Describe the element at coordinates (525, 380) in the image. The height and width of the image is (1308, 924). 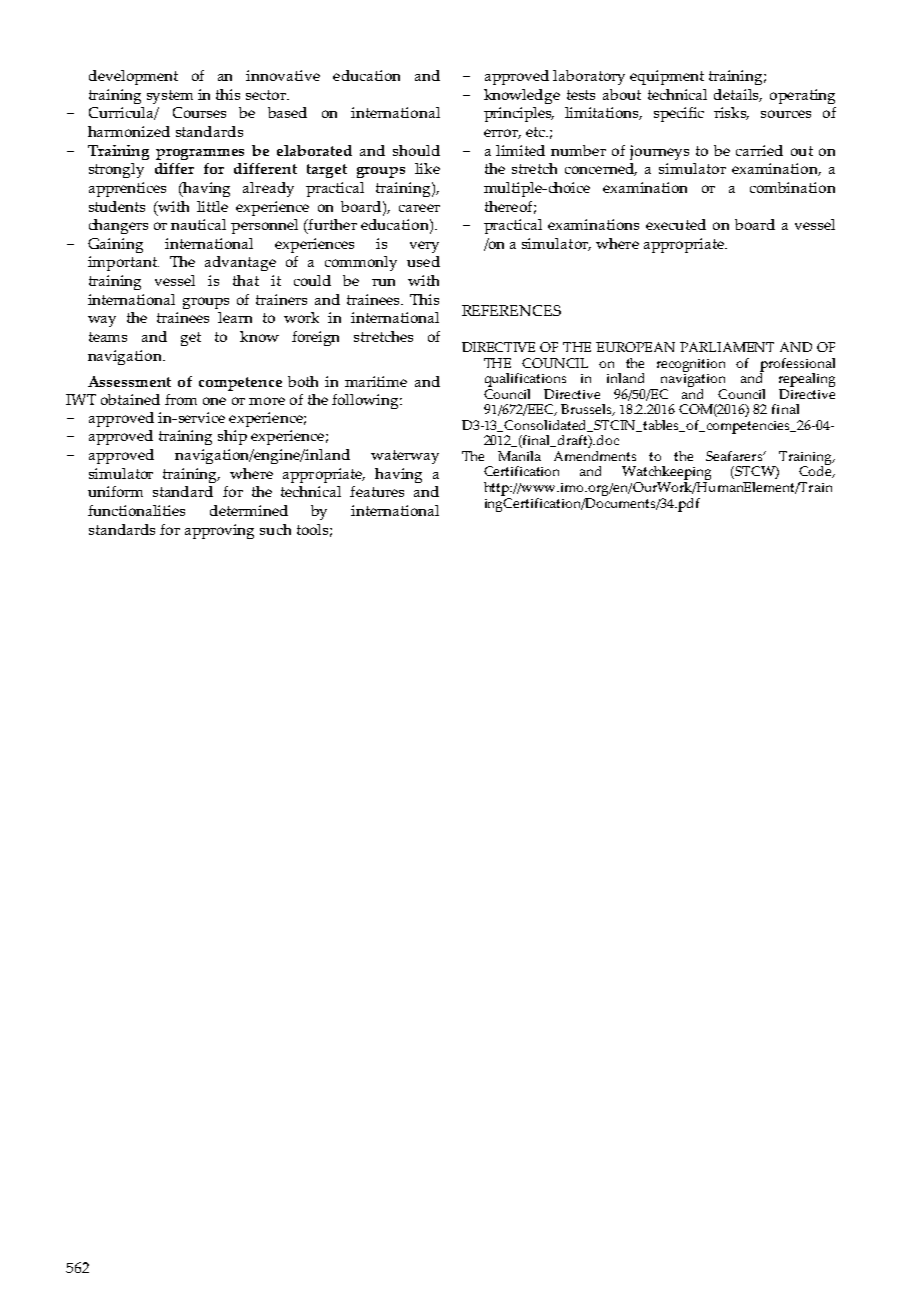
I see `qualifications` at that location.
